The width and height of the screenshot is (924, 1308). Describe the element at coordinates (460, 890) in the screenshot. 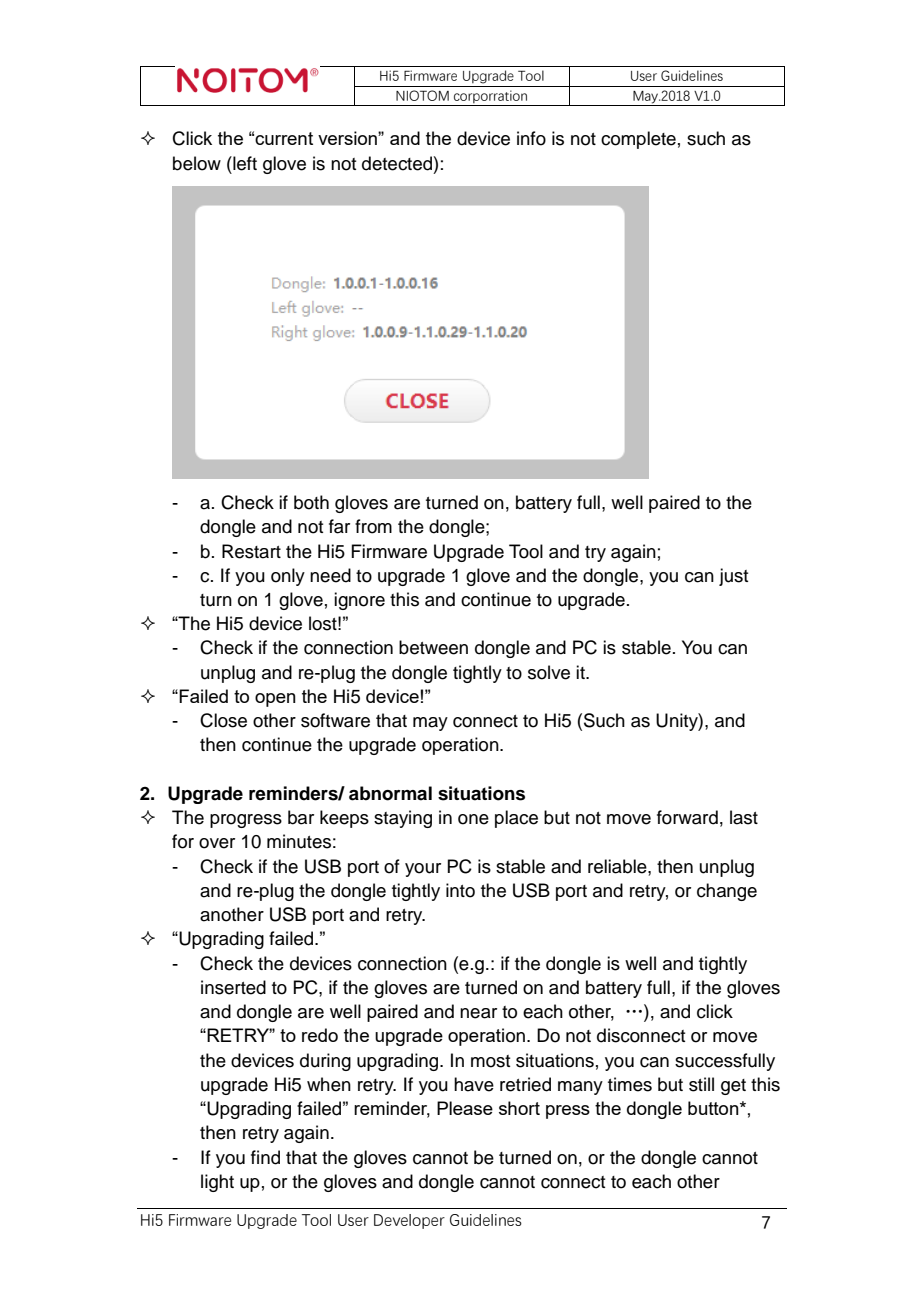

I see `into` at that location.
